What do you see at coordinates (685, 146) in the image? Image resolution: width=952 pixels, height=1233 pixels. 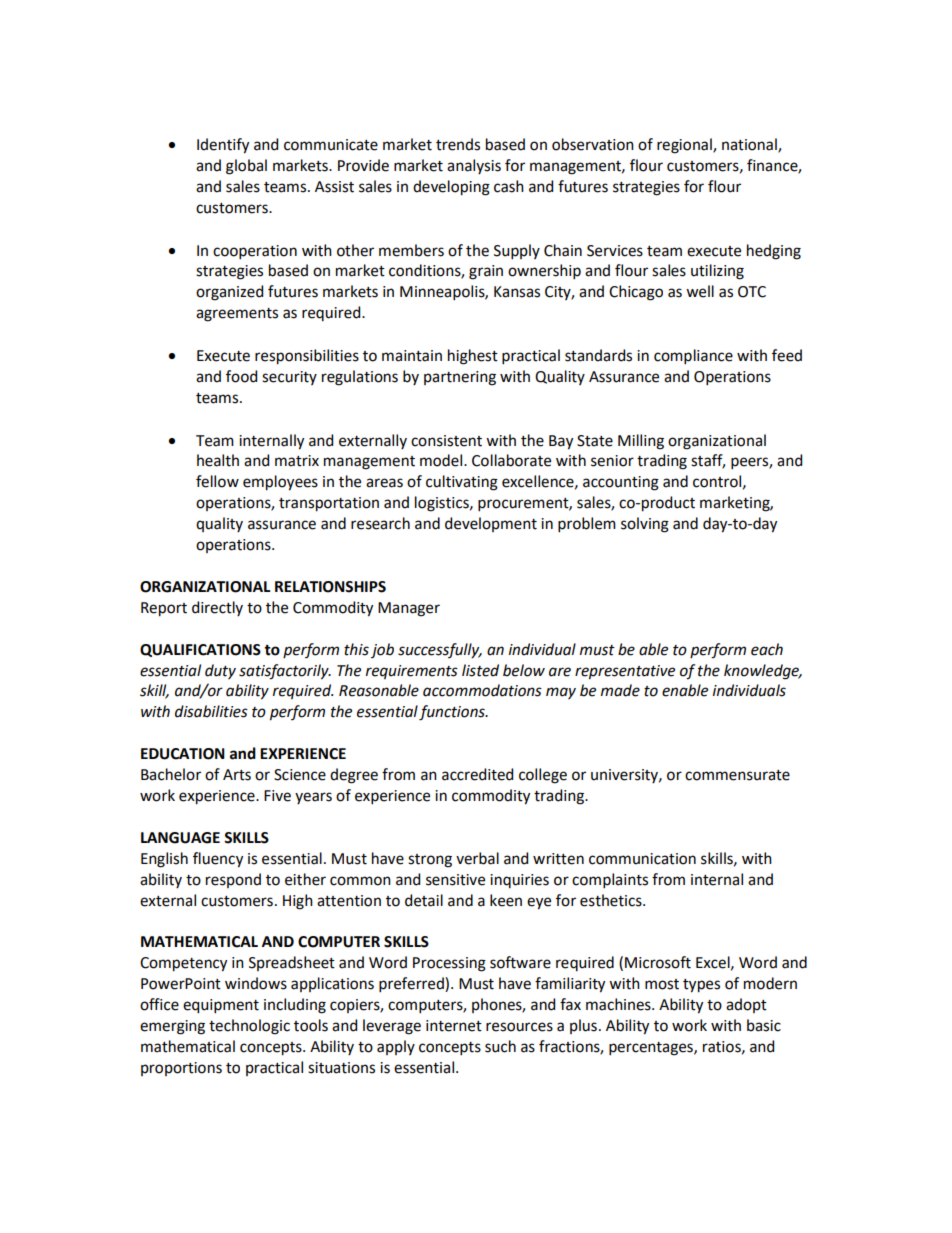 I see `regional` at bounding box center [685, 146].
